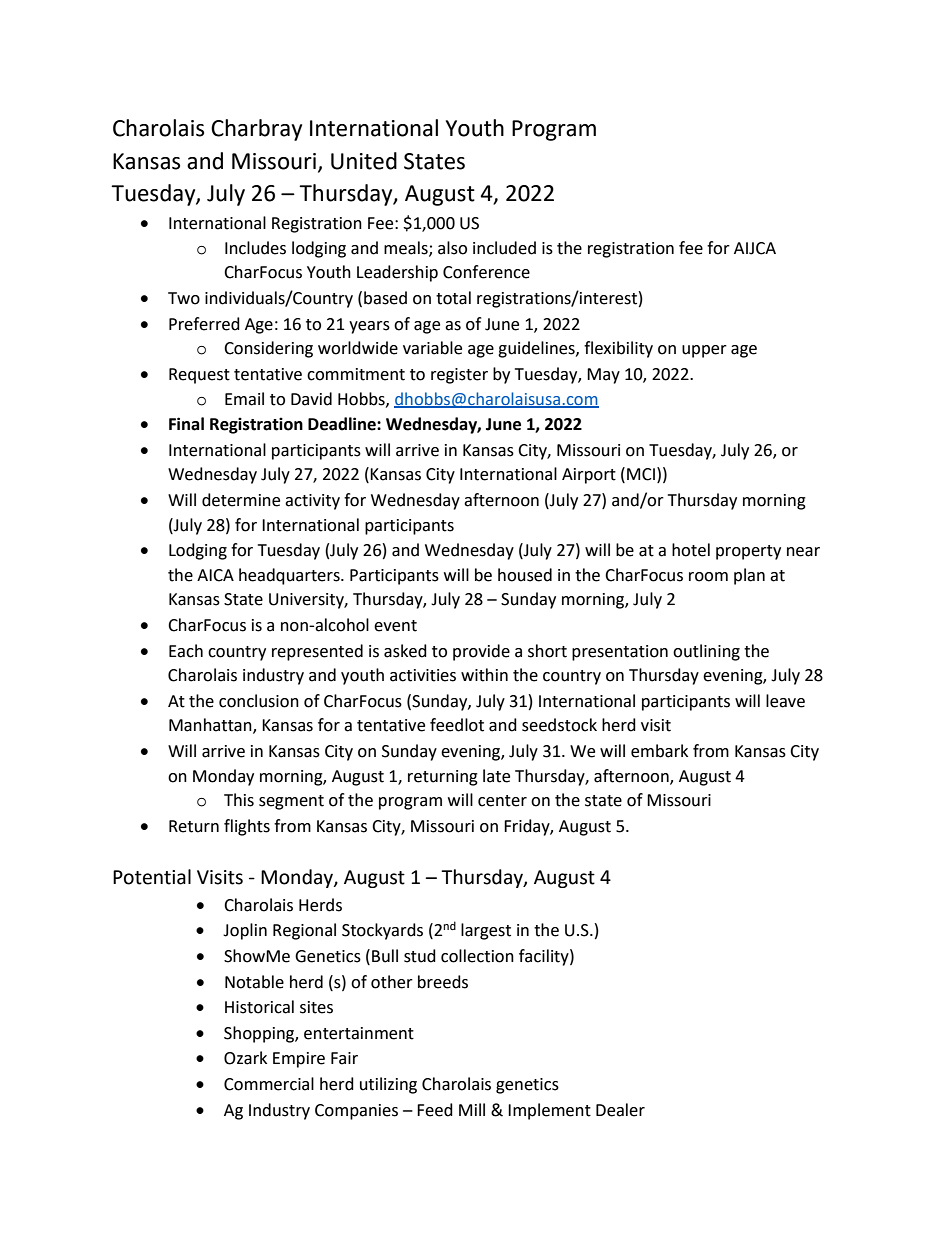 This page has height=1233, width=952. Describe the element at coordinates (186, 651) in the page. I see `Each` at that location.
